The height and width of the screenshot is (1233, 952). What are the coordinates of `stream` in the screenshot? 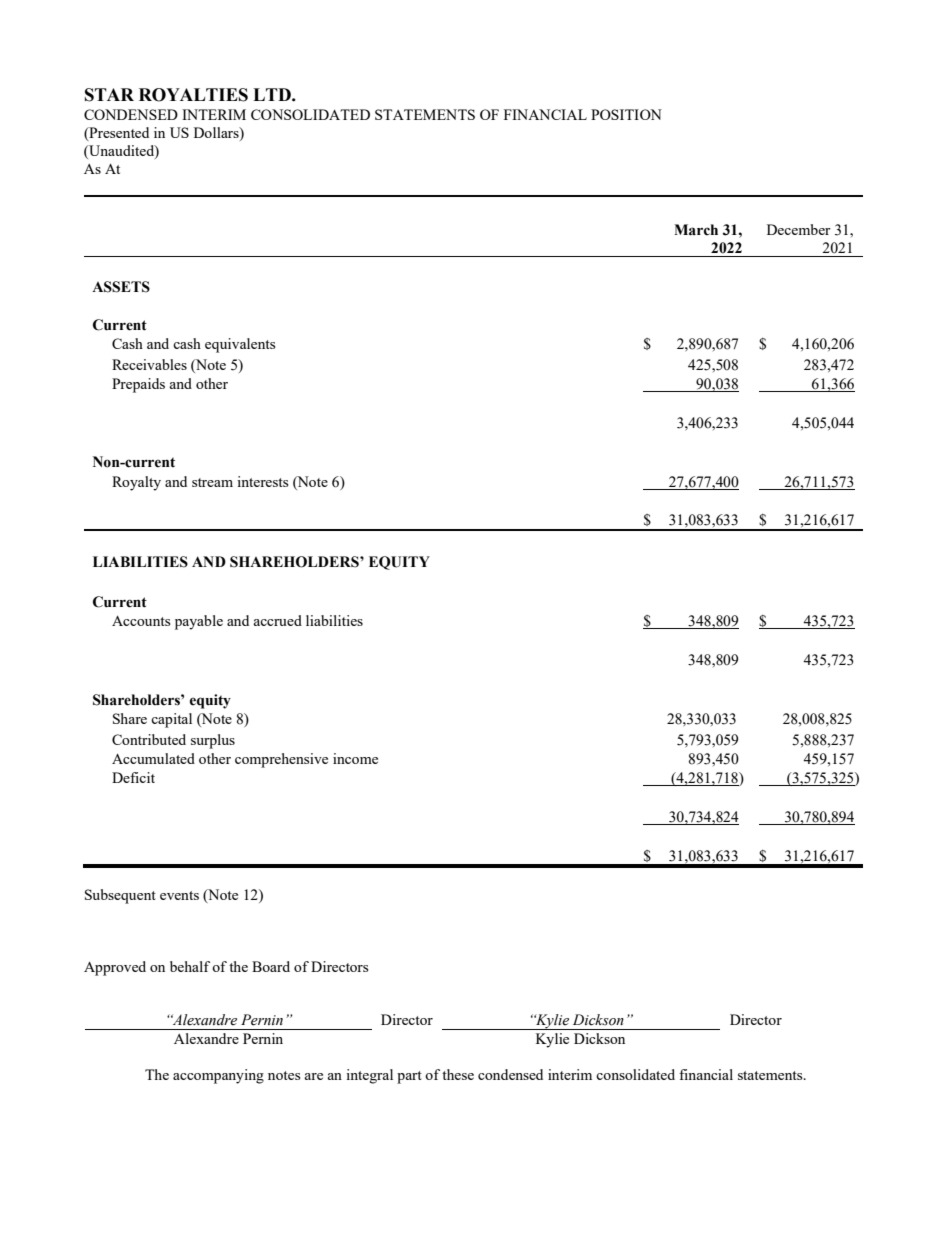 It's located at (212, 482).
